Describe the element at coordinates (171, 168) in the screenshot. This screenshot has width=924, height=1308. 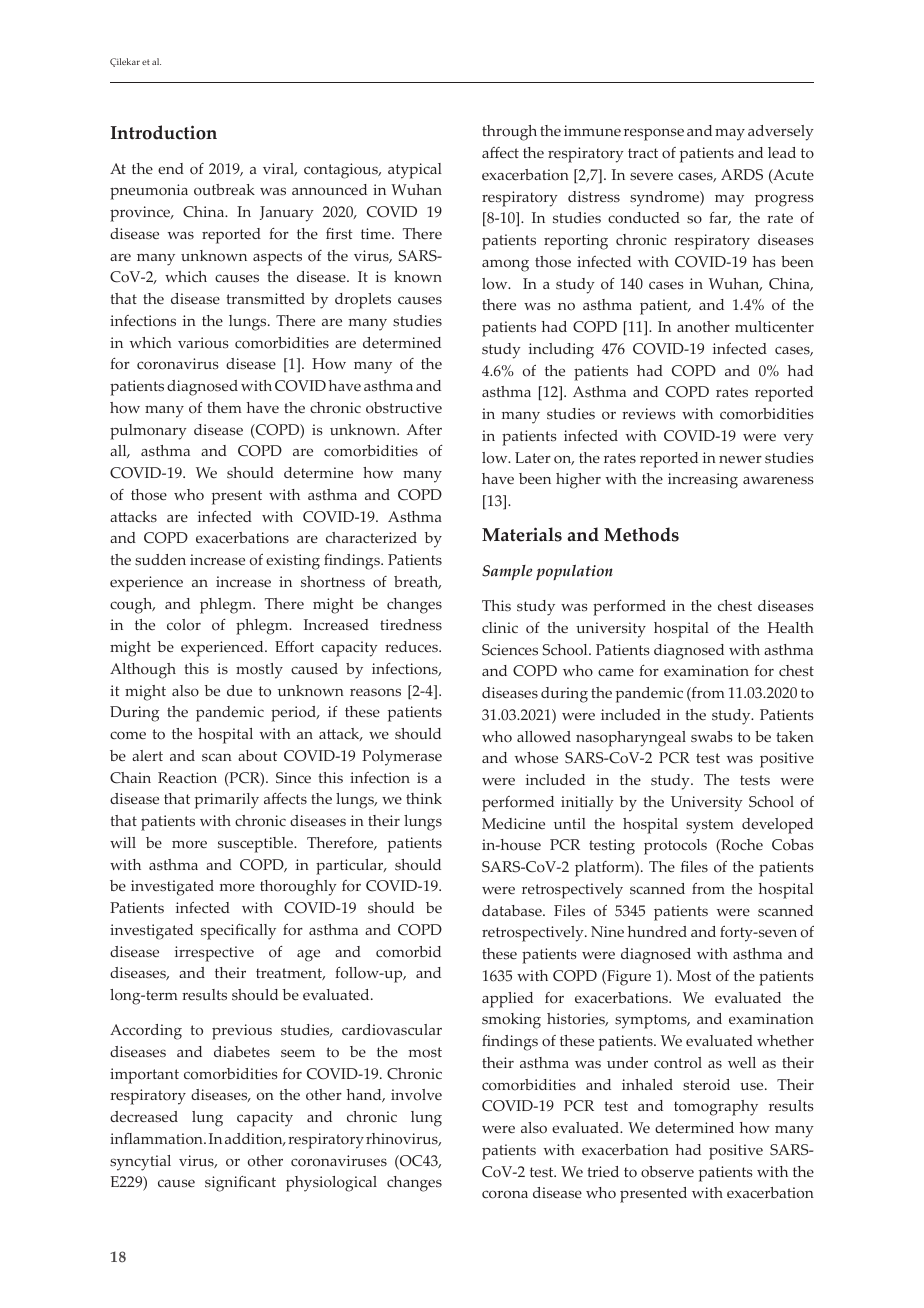
I see `end` at that location.
